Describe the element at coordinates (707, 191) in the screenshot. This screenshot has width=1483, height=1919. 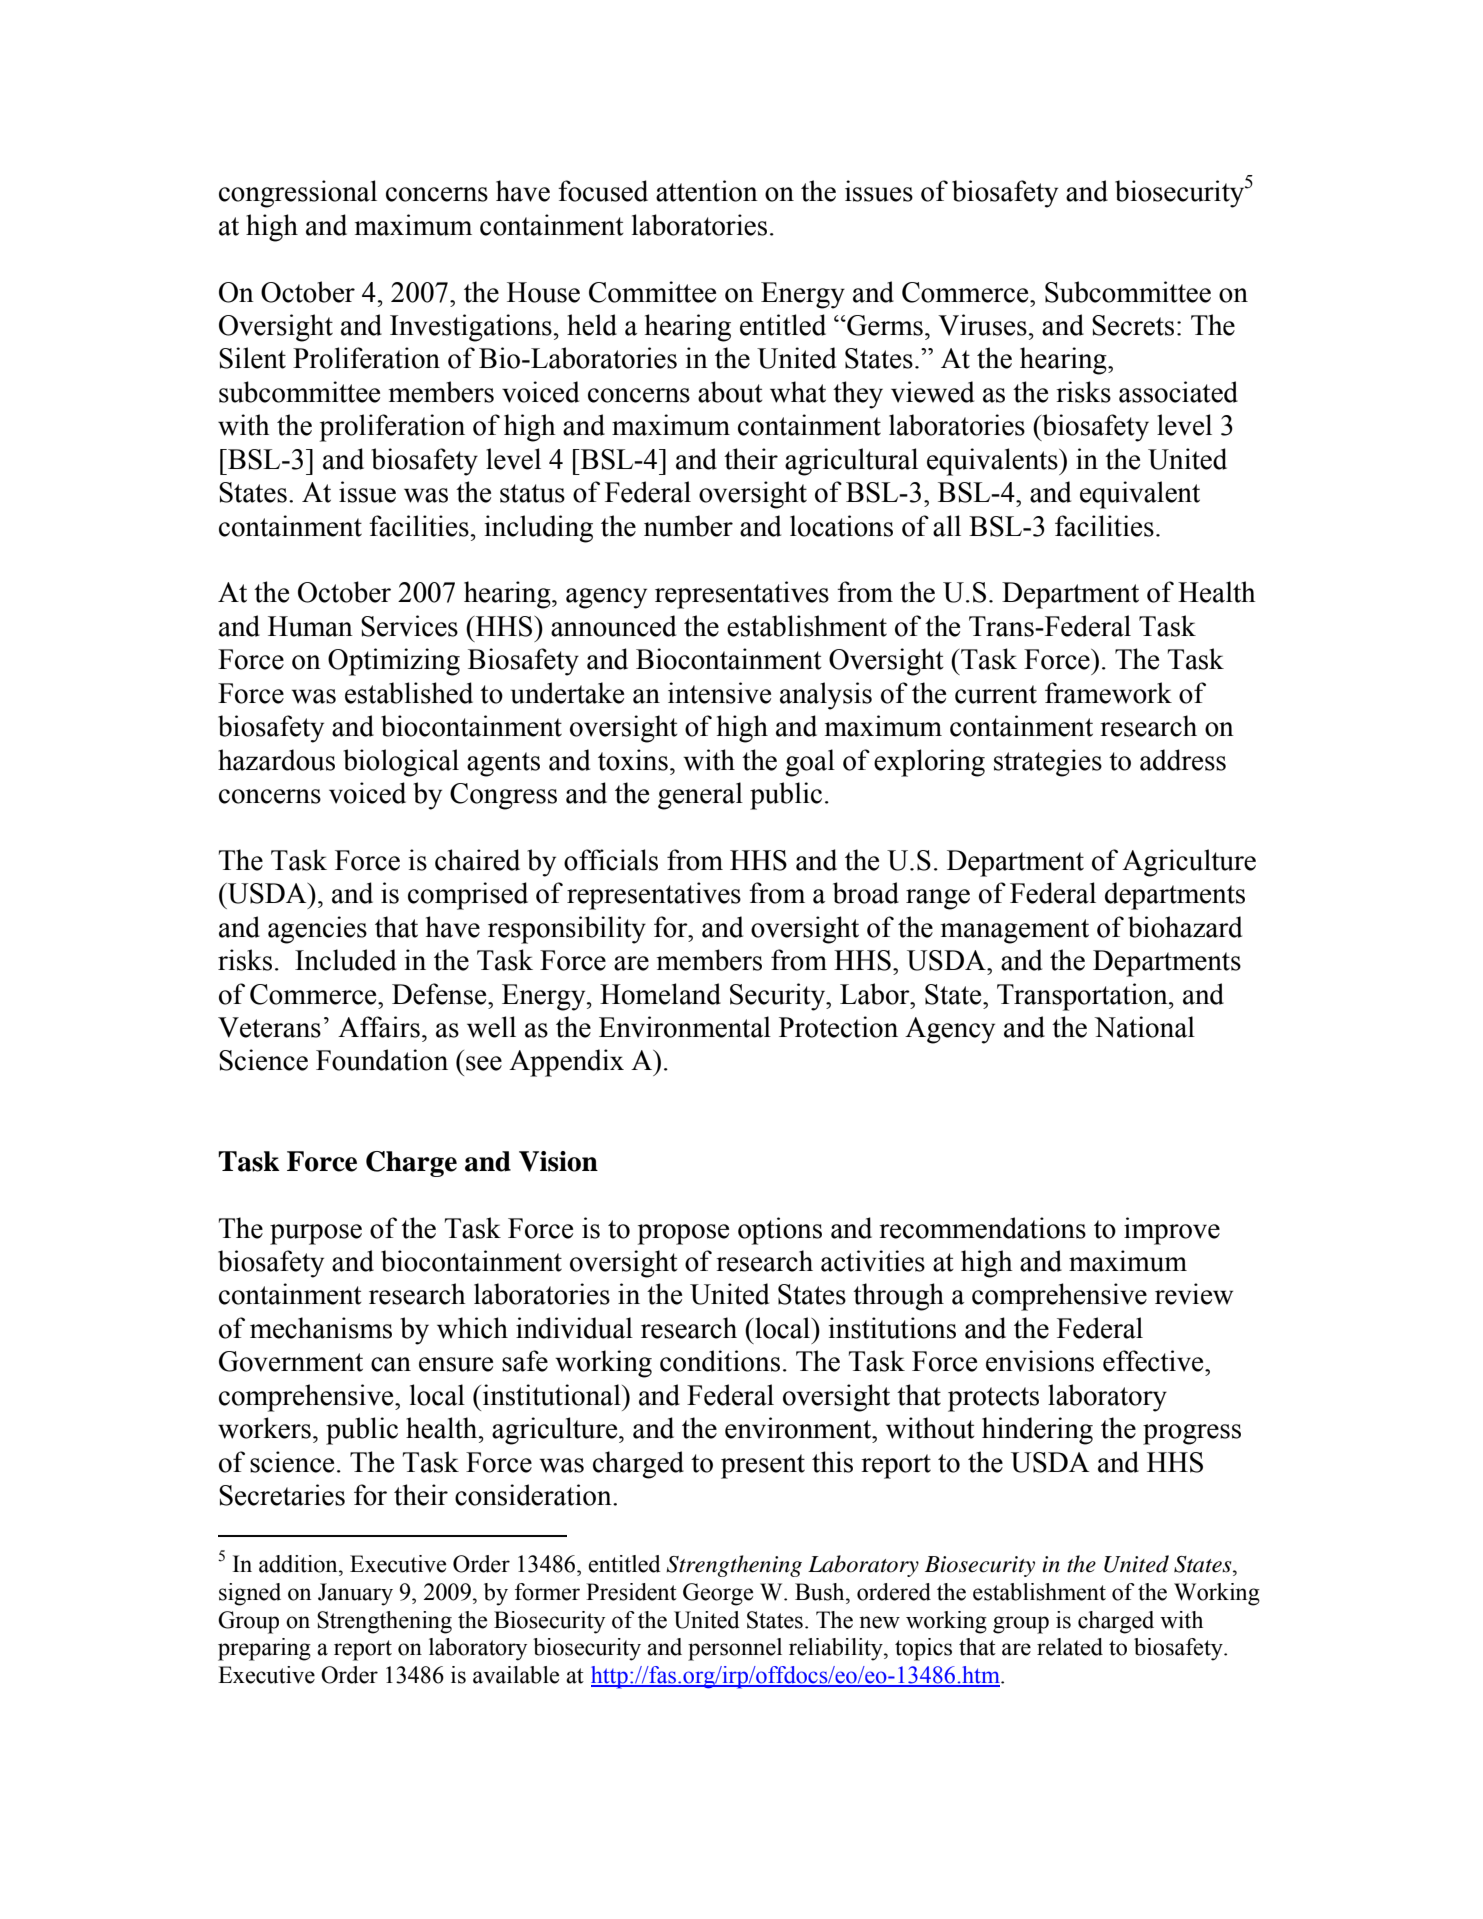
I see `attention` at that location.
